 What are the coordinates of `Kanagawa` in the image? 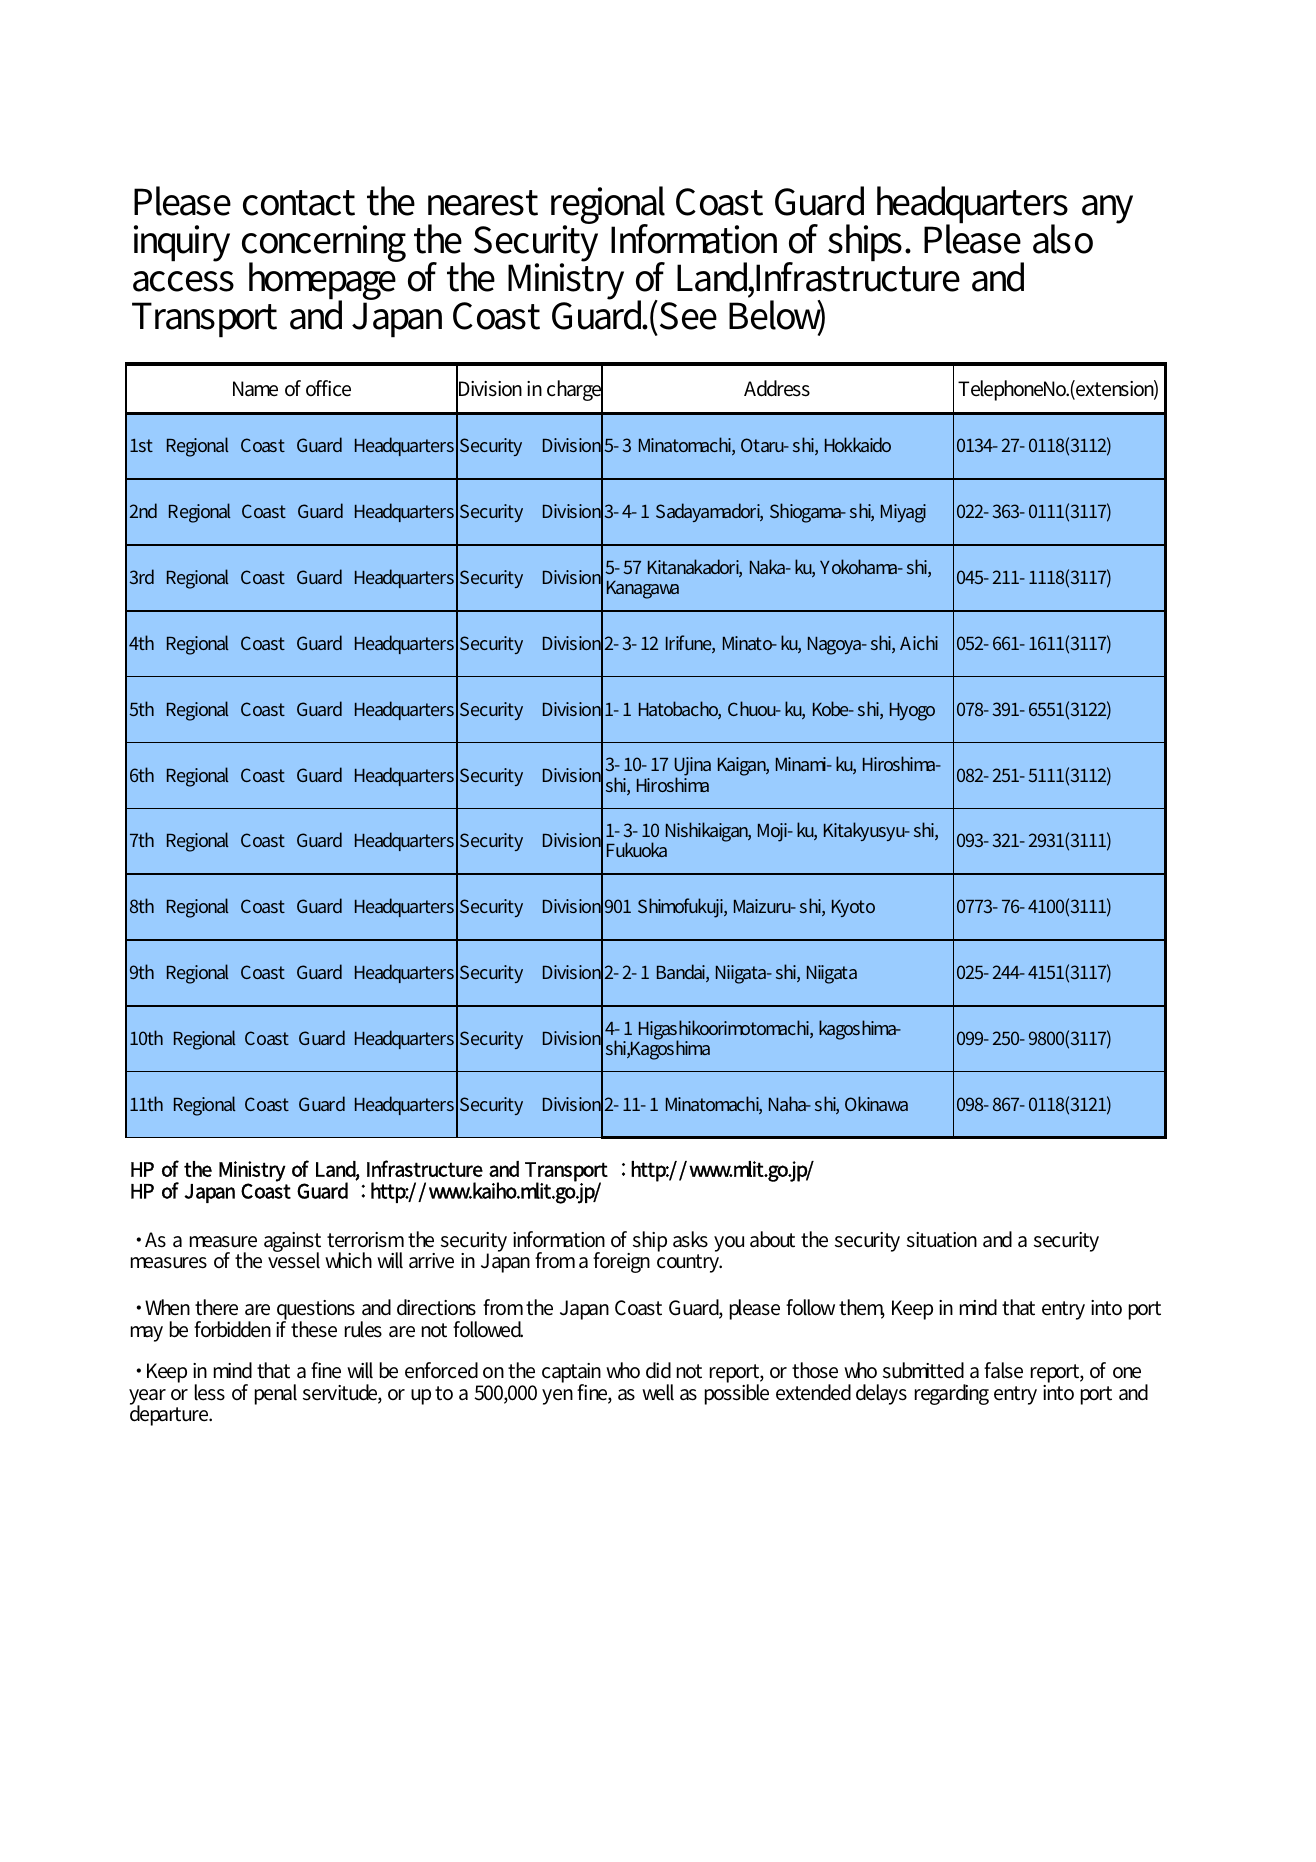 It's located at (643, 590).
